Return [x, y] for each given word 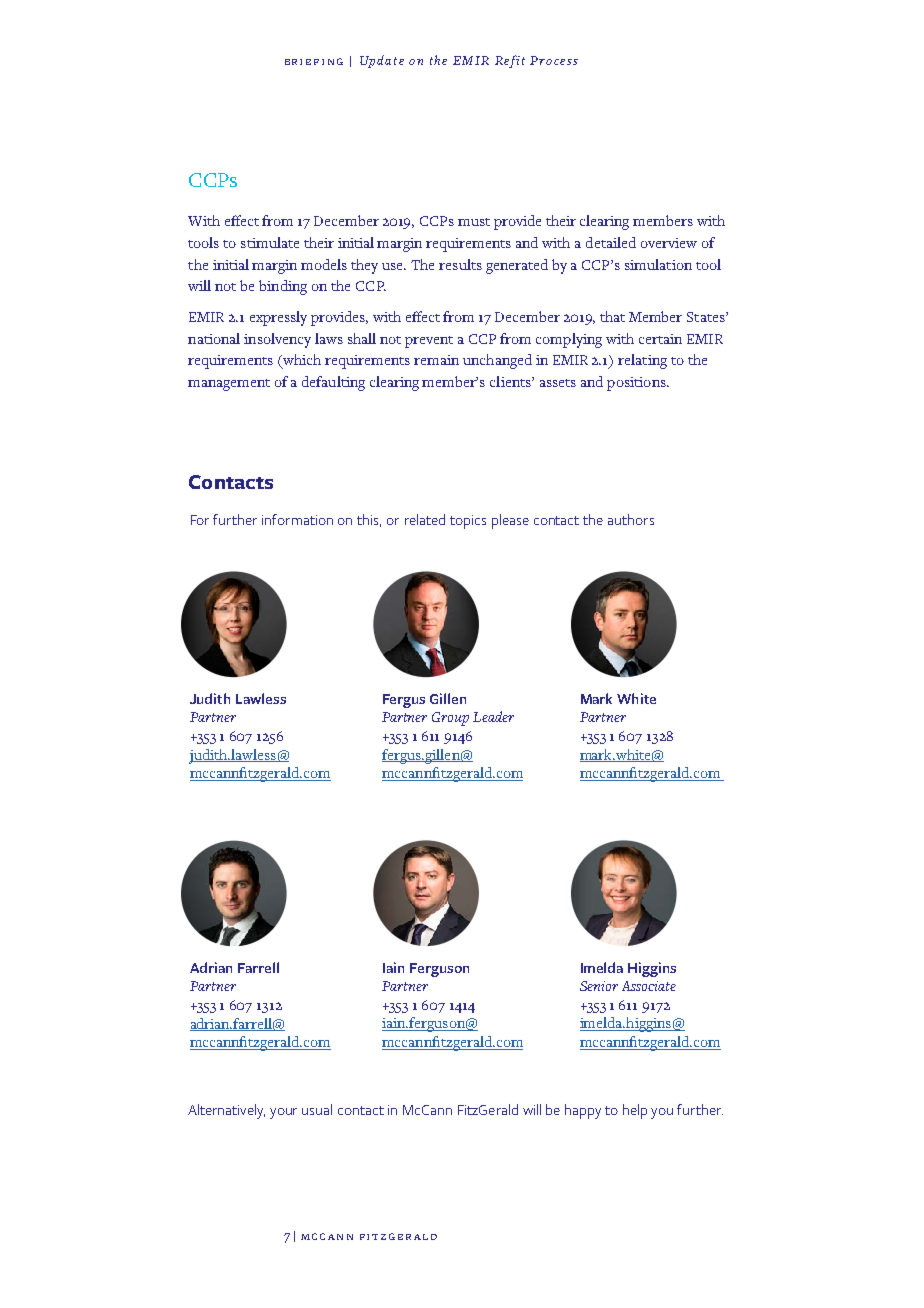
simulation [658, 264]
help [635, 1111]
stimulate [270, 242]
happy [583, 1111]
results [460, 264]
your [283, 1113]
